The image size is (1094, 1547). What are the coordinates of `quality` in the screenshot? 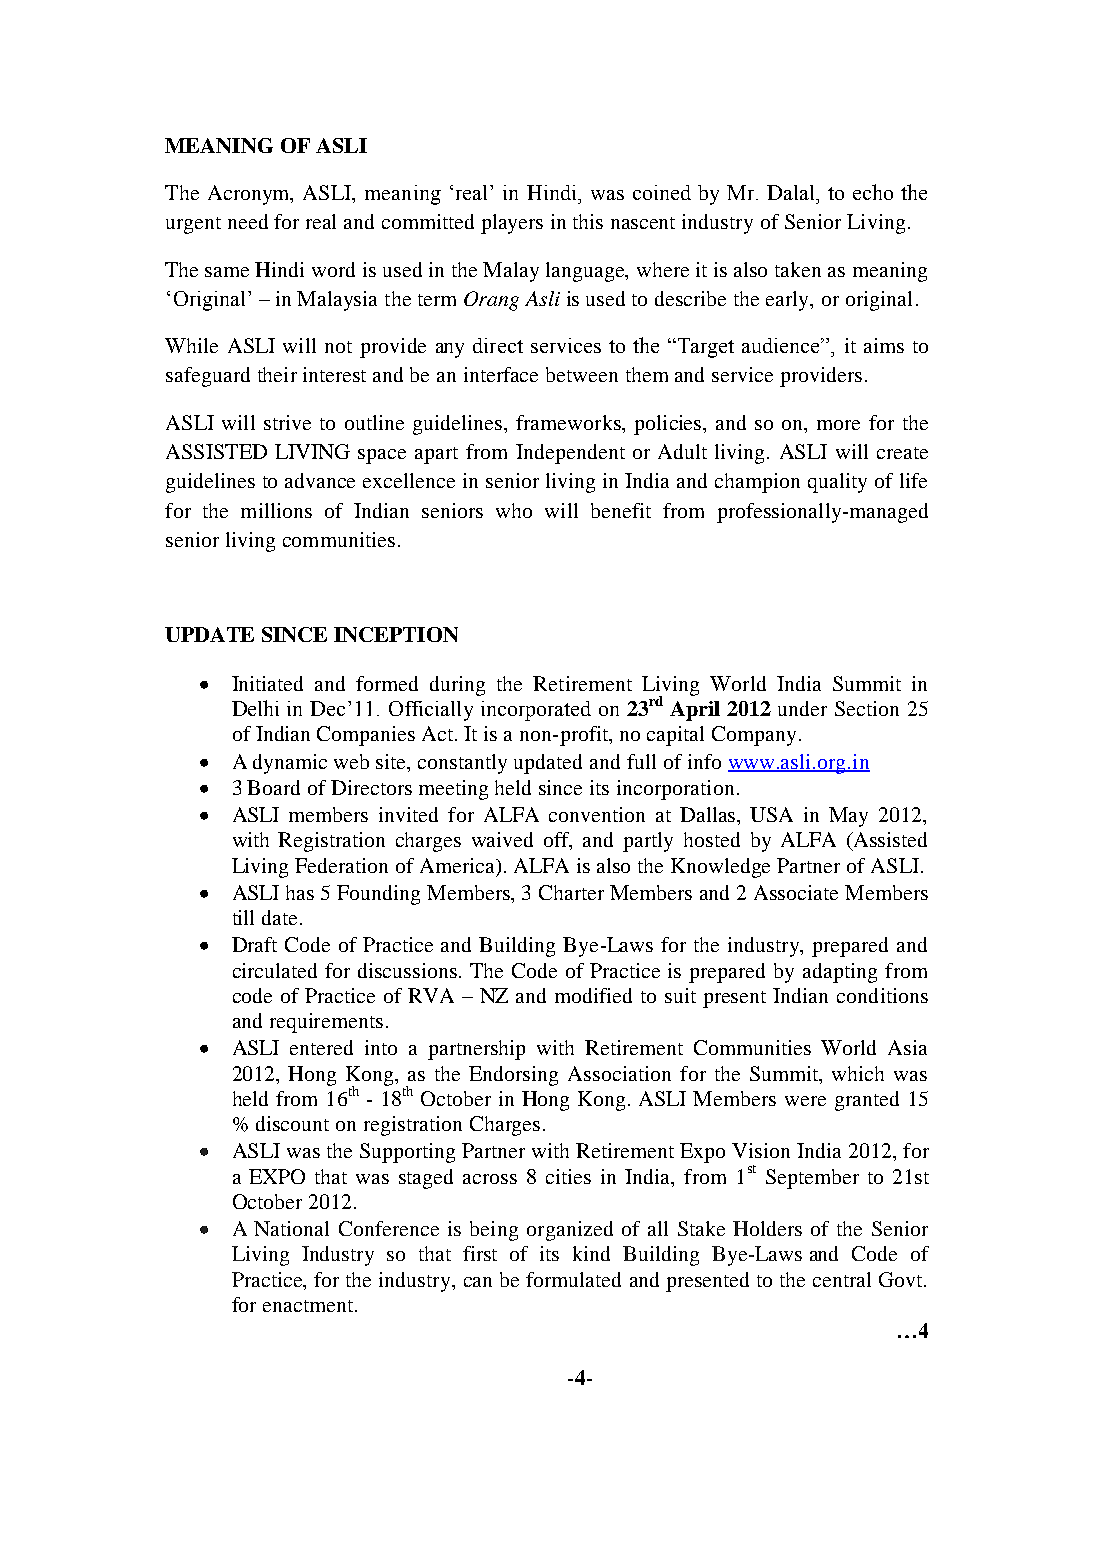 It's located at (837, 483).
